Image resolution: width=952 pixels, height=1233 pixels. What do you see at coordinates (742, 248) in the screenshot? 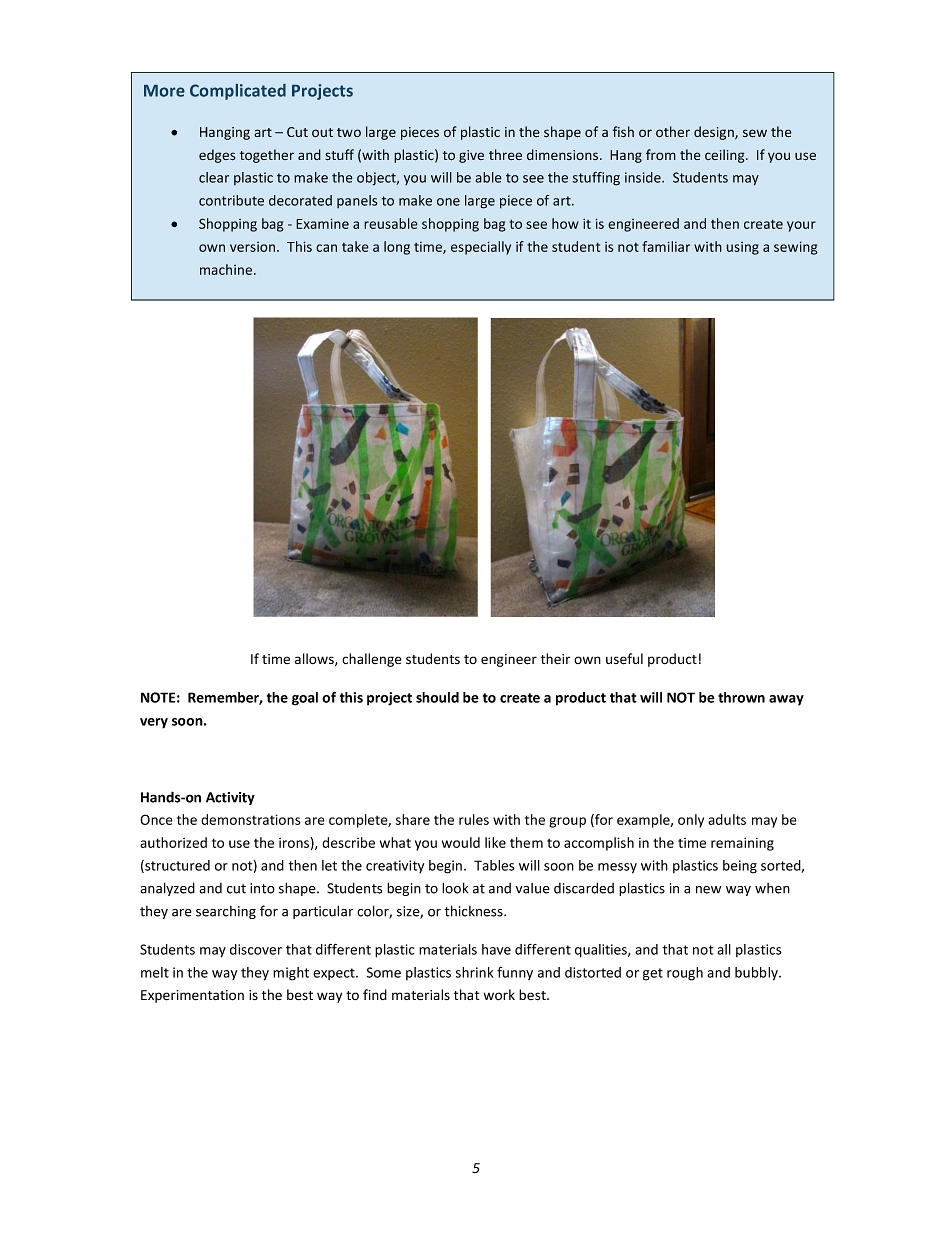
I see `using` at bounding box center [742, 248].
